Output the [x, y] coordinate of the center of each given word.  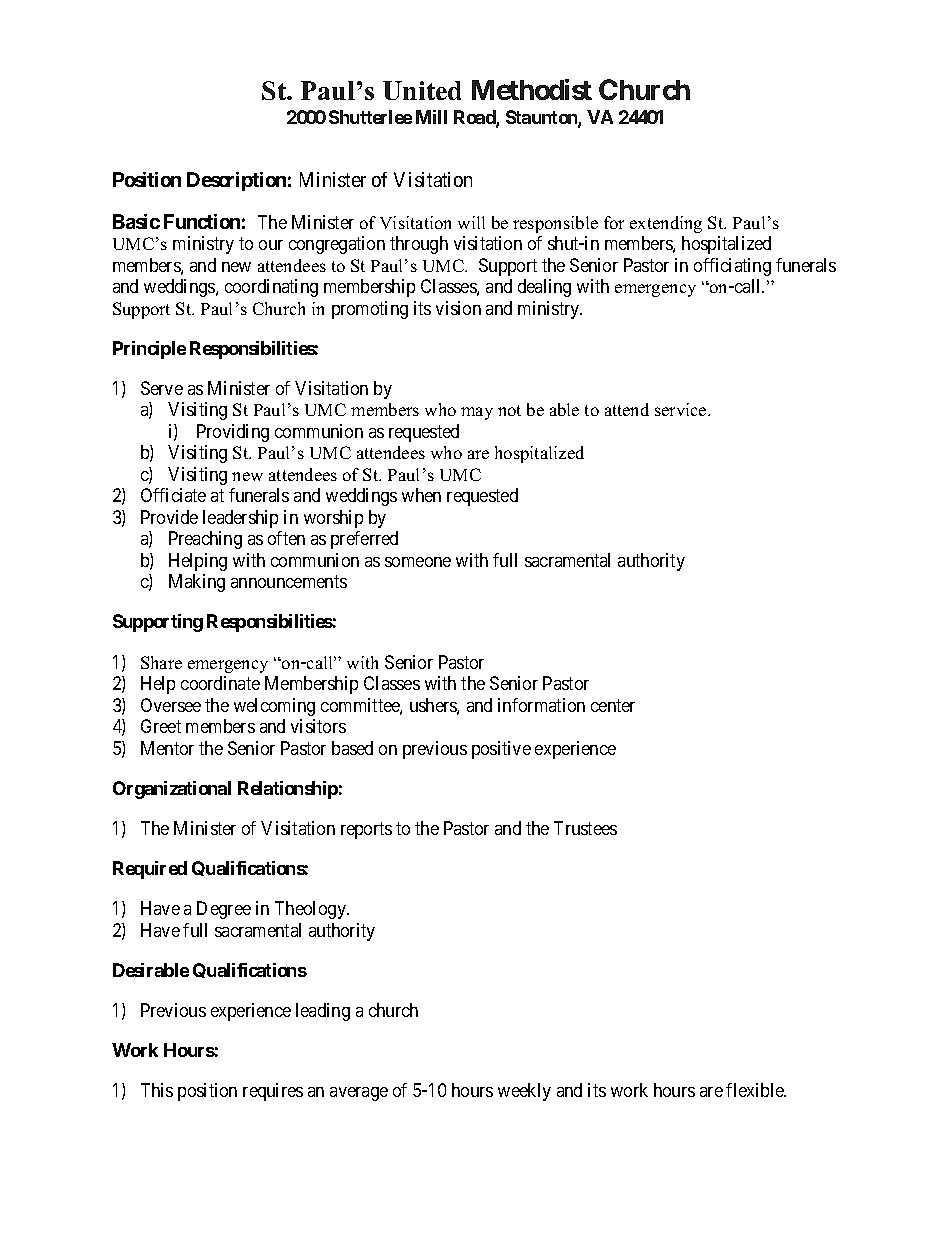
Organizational [172, 790]
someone [418, 562]
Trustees [585, 828]
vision [458, 308]
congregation [337, 245]
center [613, 705]
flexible [756, 1090]
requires [273, 1092]
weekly [524, 1092]
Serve [162, 388]
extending [666, 224]
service [682, 409]
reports [366, 830]
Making [197, 583]
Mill [431, 117]
